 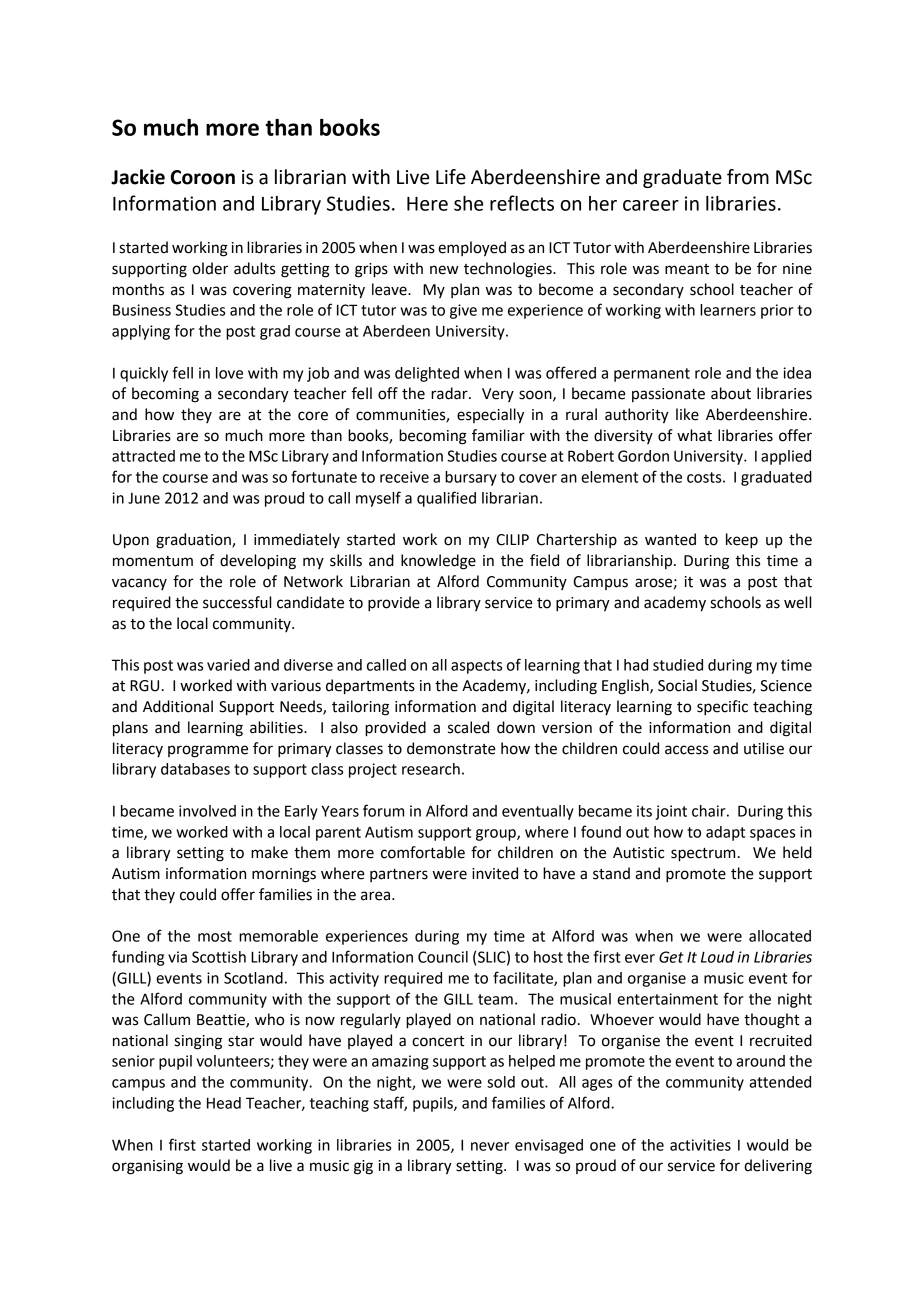 What do you see at coordinates (224, 1103) in the document?
I see `Head` at bounding box center [224, 1103].
